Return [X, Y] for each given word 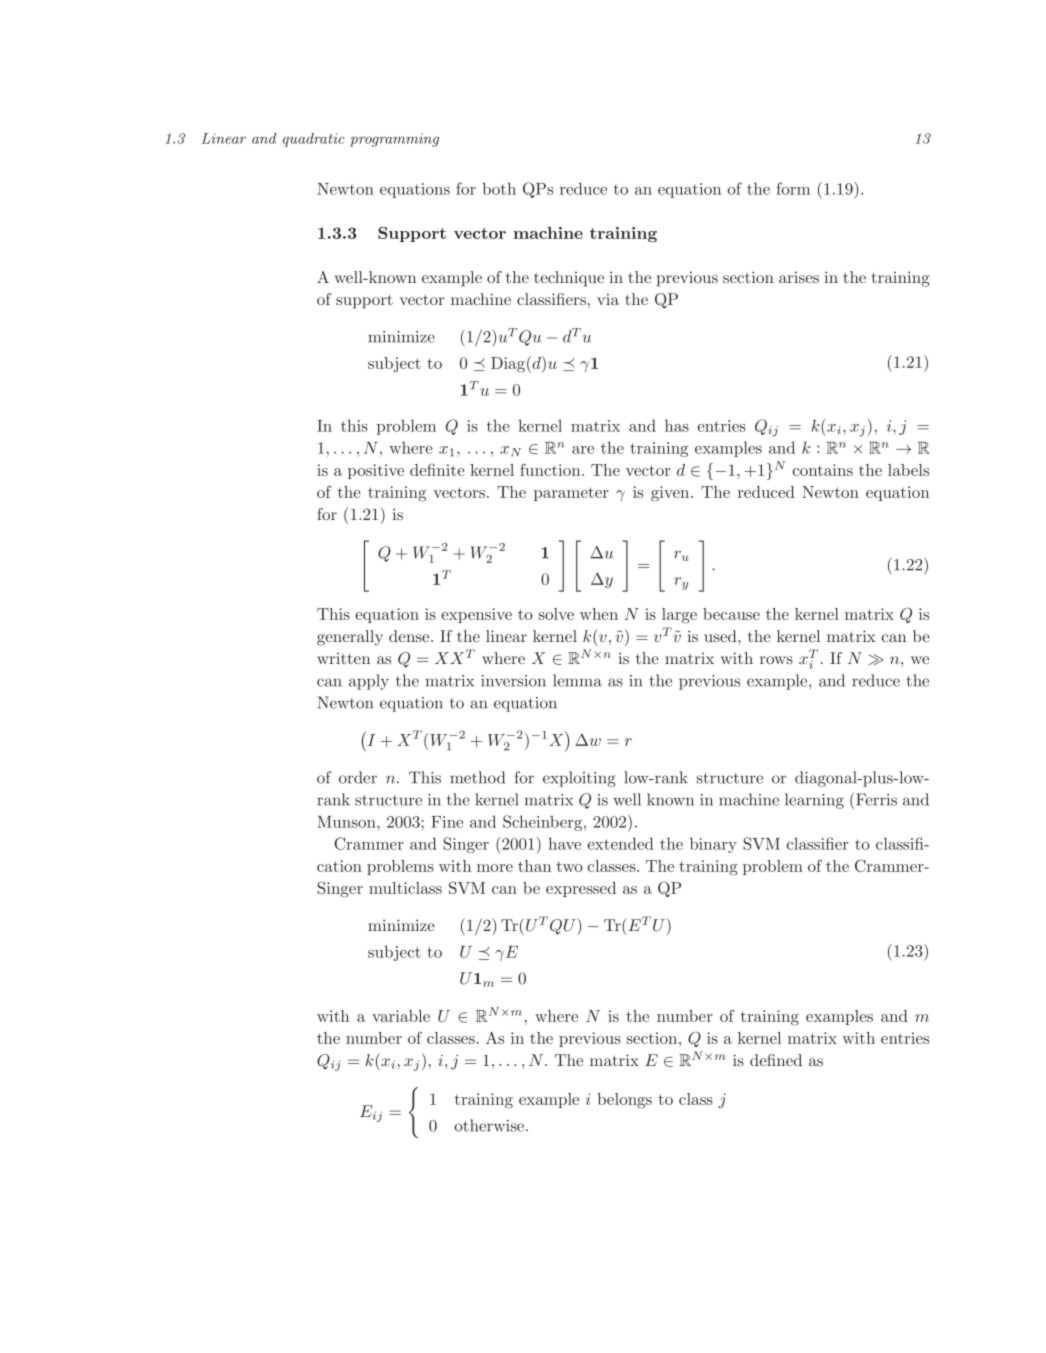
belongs [624, 1101]
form [793, 188]
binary [713, 845]
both [499, 188]
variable [401, 1016]
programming [394, 140]
